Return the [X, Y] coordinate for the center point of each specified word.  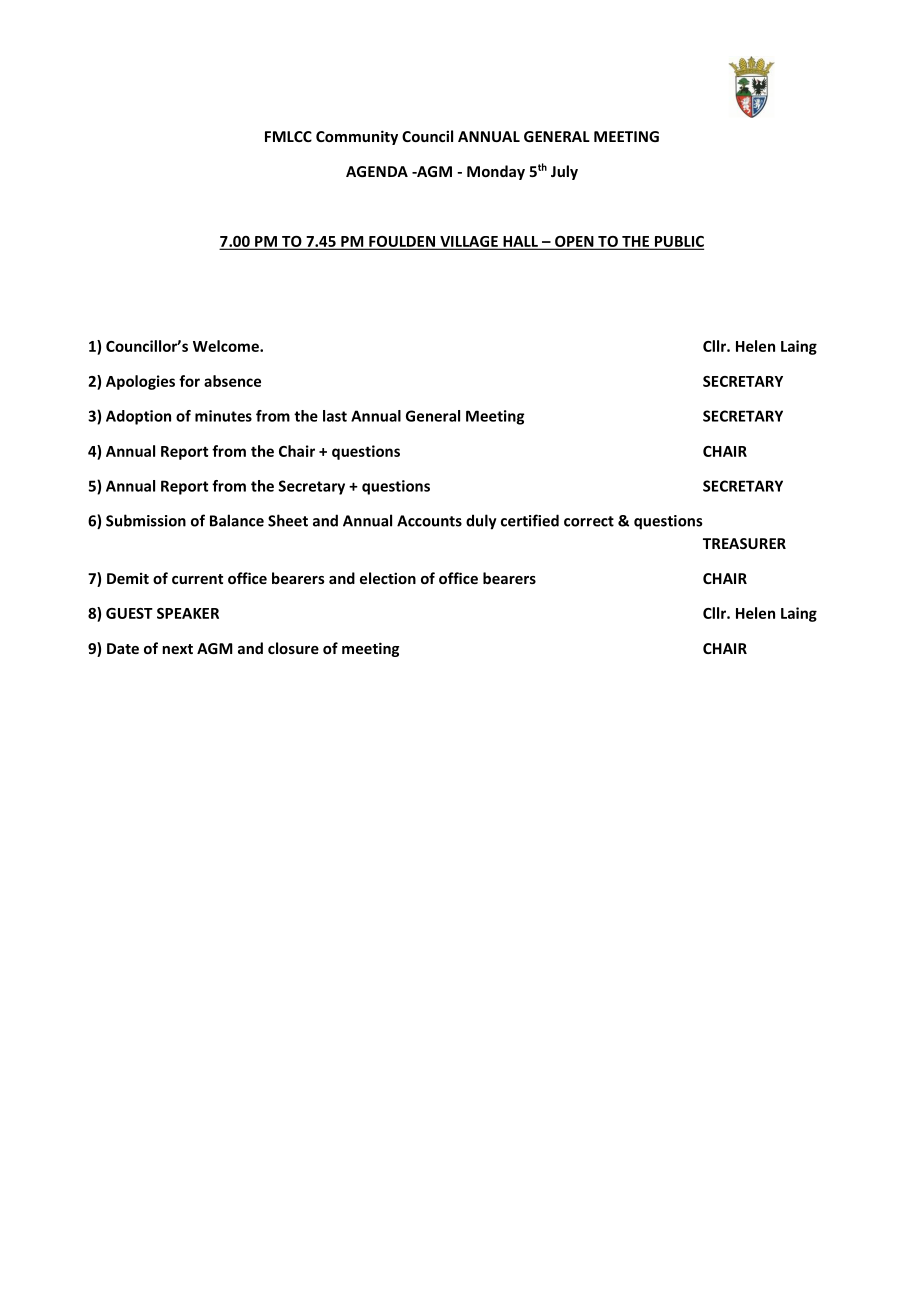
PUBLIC [678, 243]
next [177, 649]
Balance [237, 520]
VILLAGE [469, 243]
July [564, 172]
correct [589, 521]
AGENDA [377, 171]
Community [357, 137]
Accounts [429, 521]
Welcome [227, 346]
